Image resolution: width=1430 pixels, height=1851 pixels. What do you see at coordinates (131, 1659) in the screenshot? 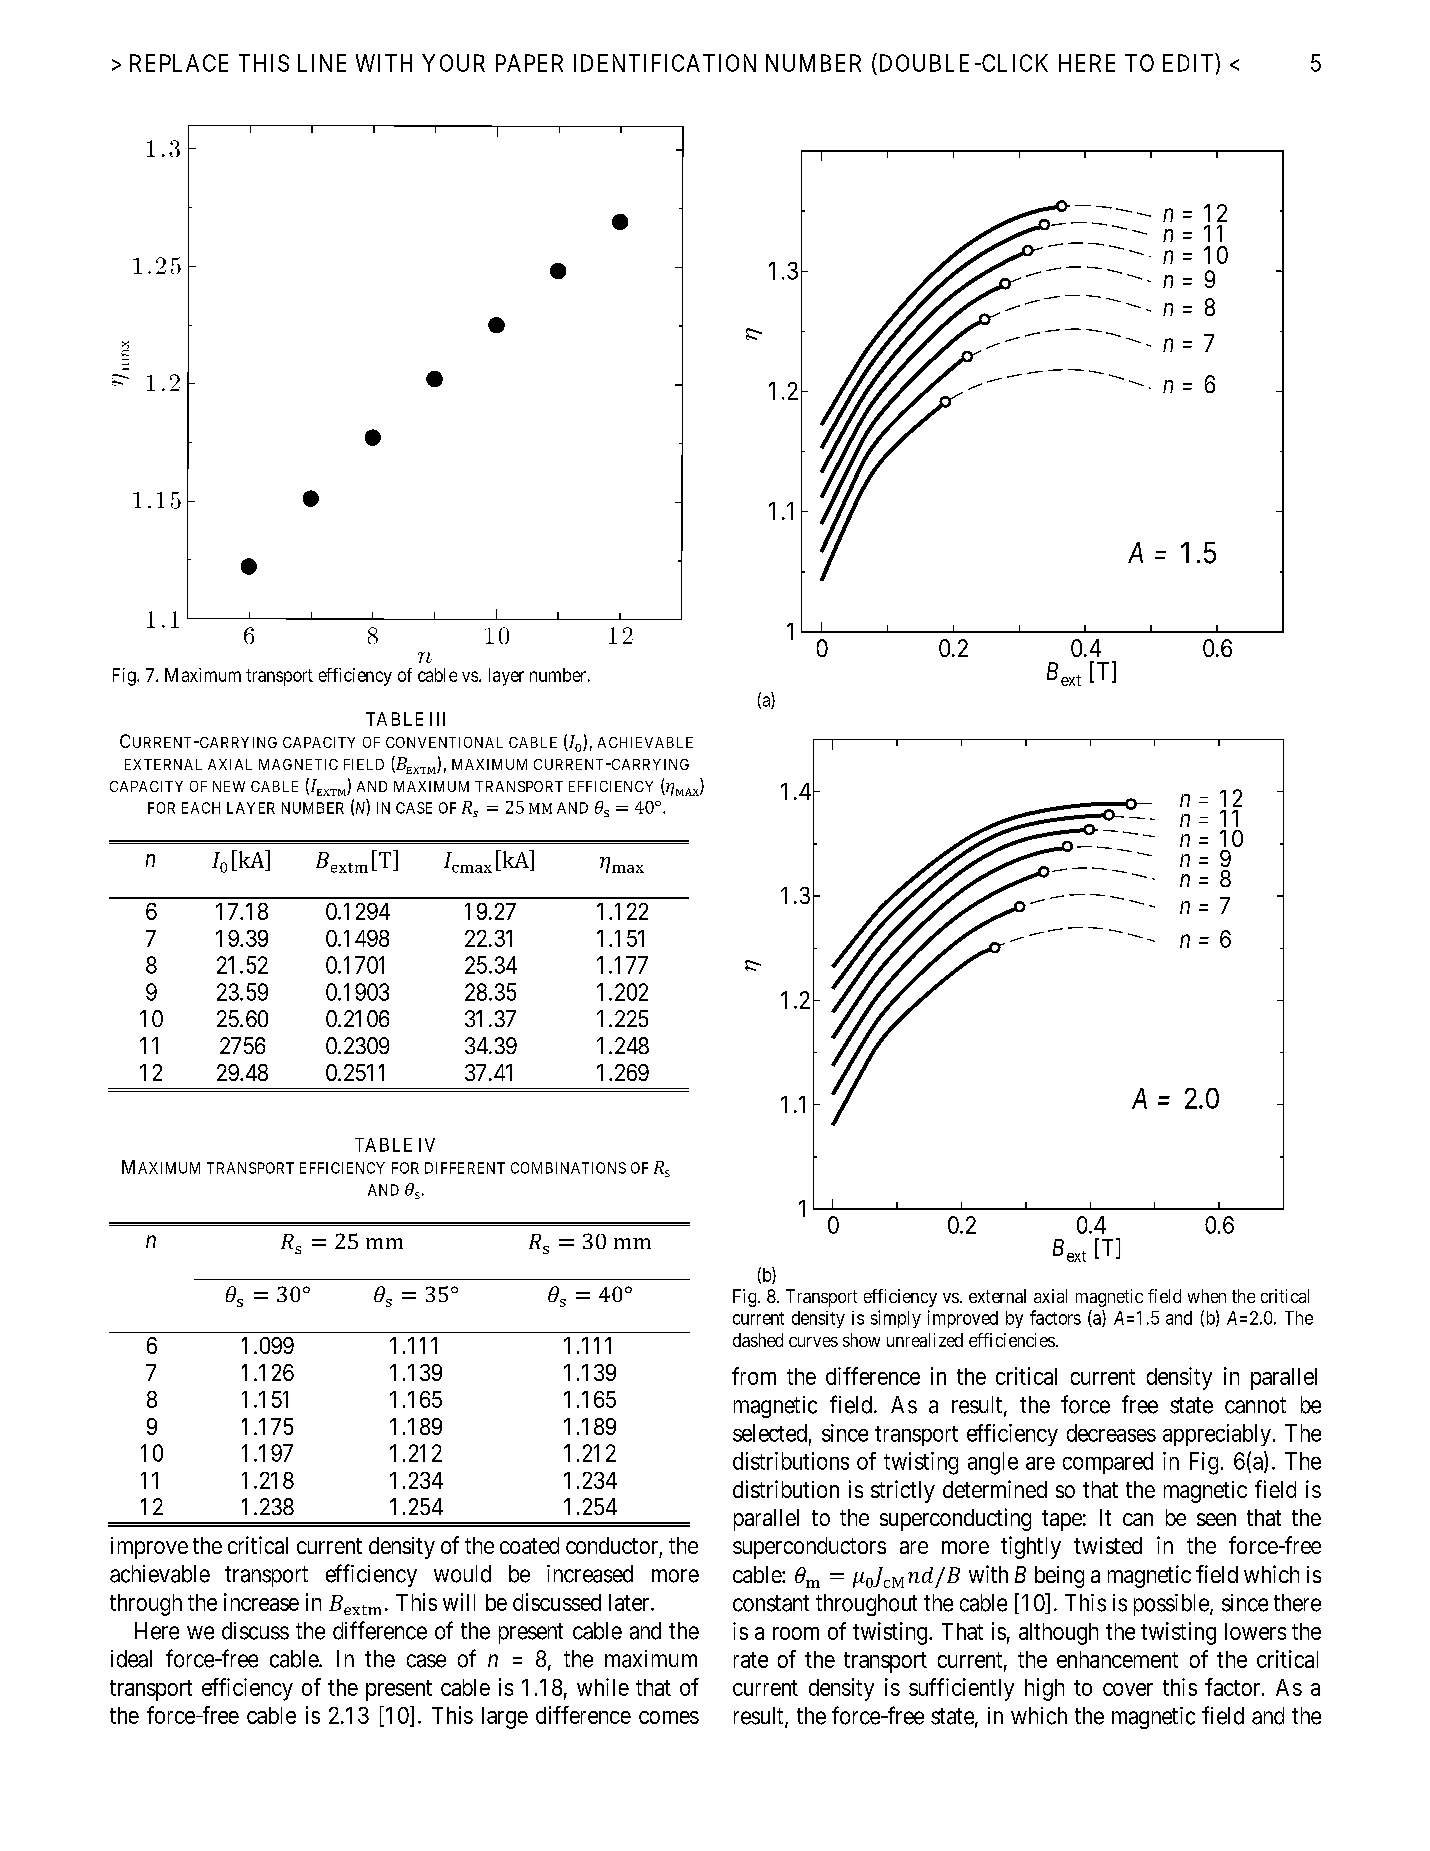
I see `ideal` at bounding box center [131, 1659].
